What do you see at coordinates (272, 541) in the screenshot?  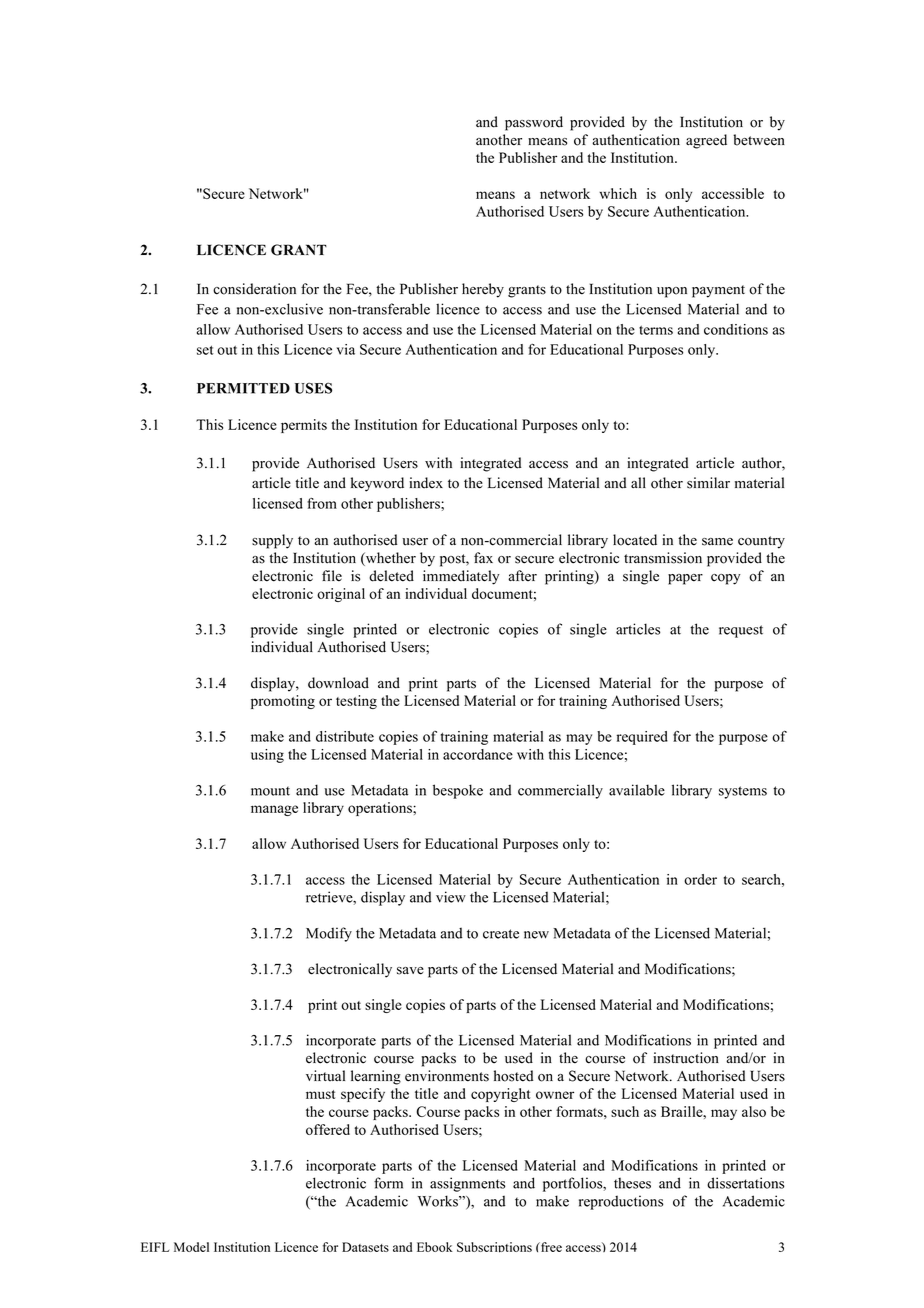 I see `supply` at bounding box center [272, 541].
